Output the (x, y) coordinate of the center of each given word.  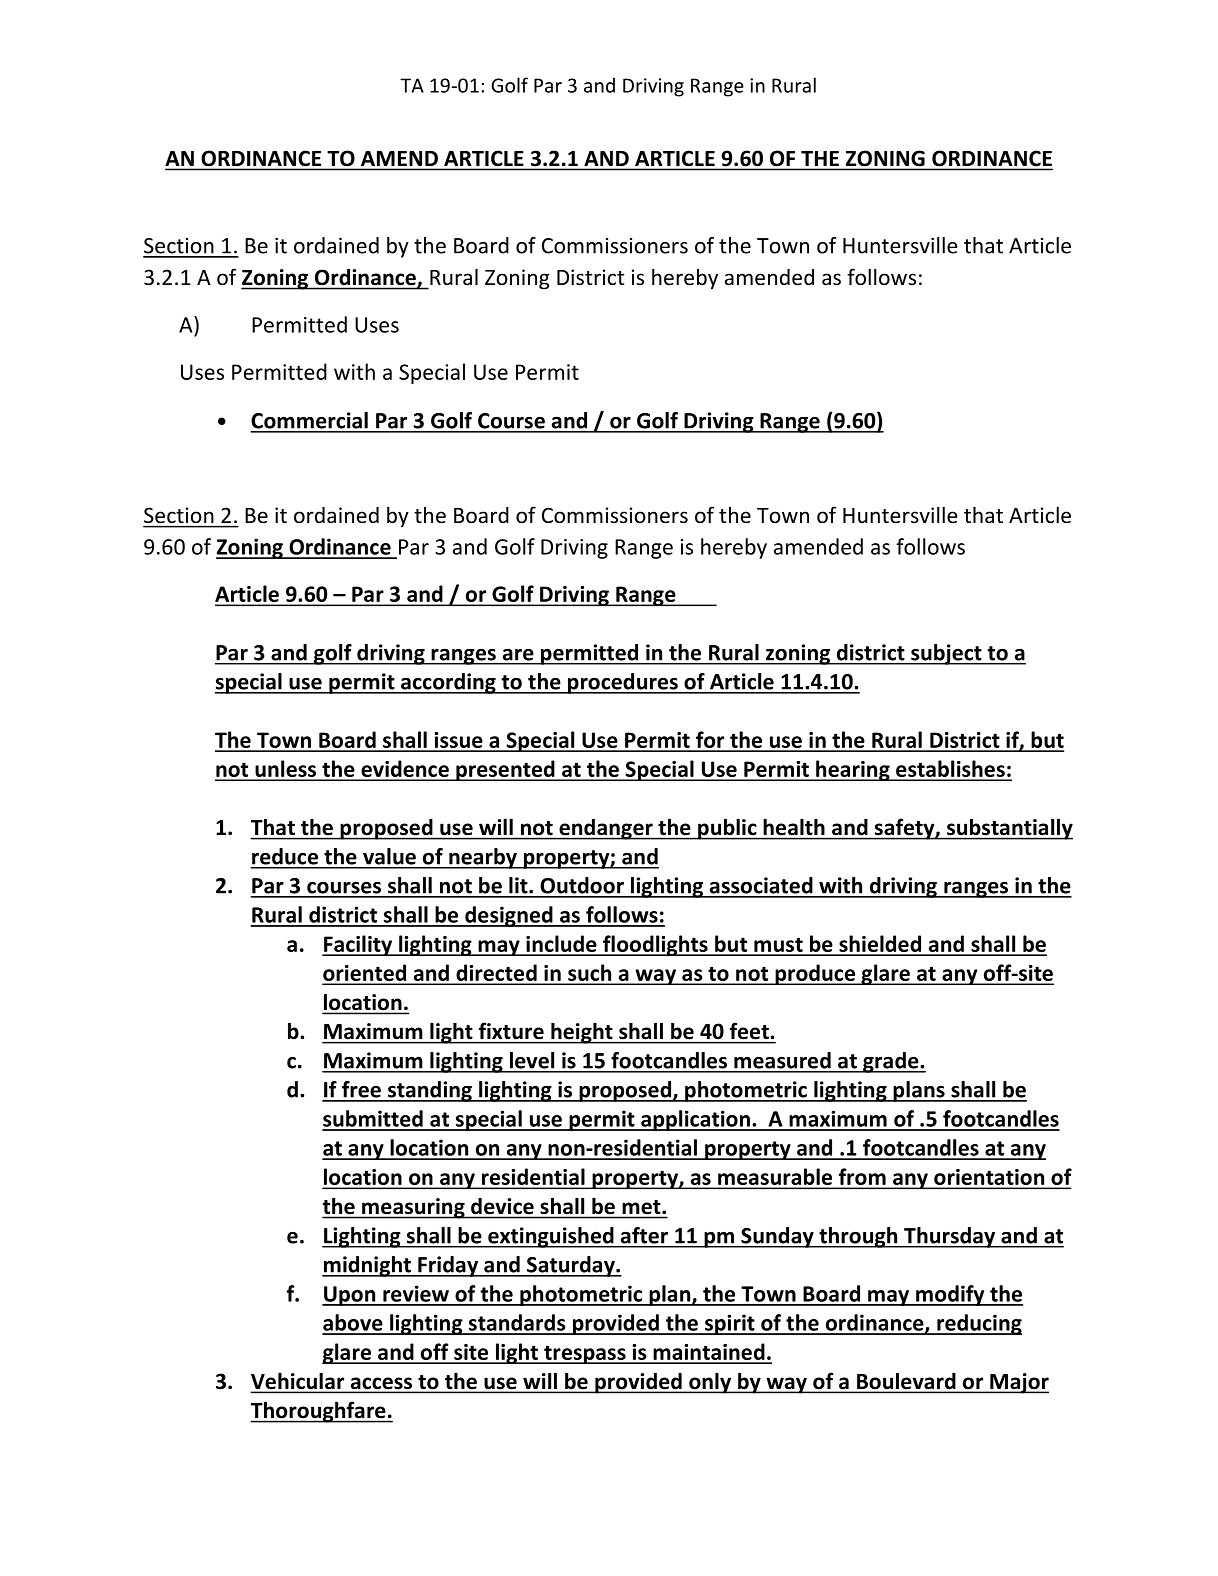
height (582, 1033)
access (381, 1384)
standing (430, 1091)
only (710, 1383)
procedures (623, 683)
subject (946, 654)
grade (891, 1062)
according (448, 683)
